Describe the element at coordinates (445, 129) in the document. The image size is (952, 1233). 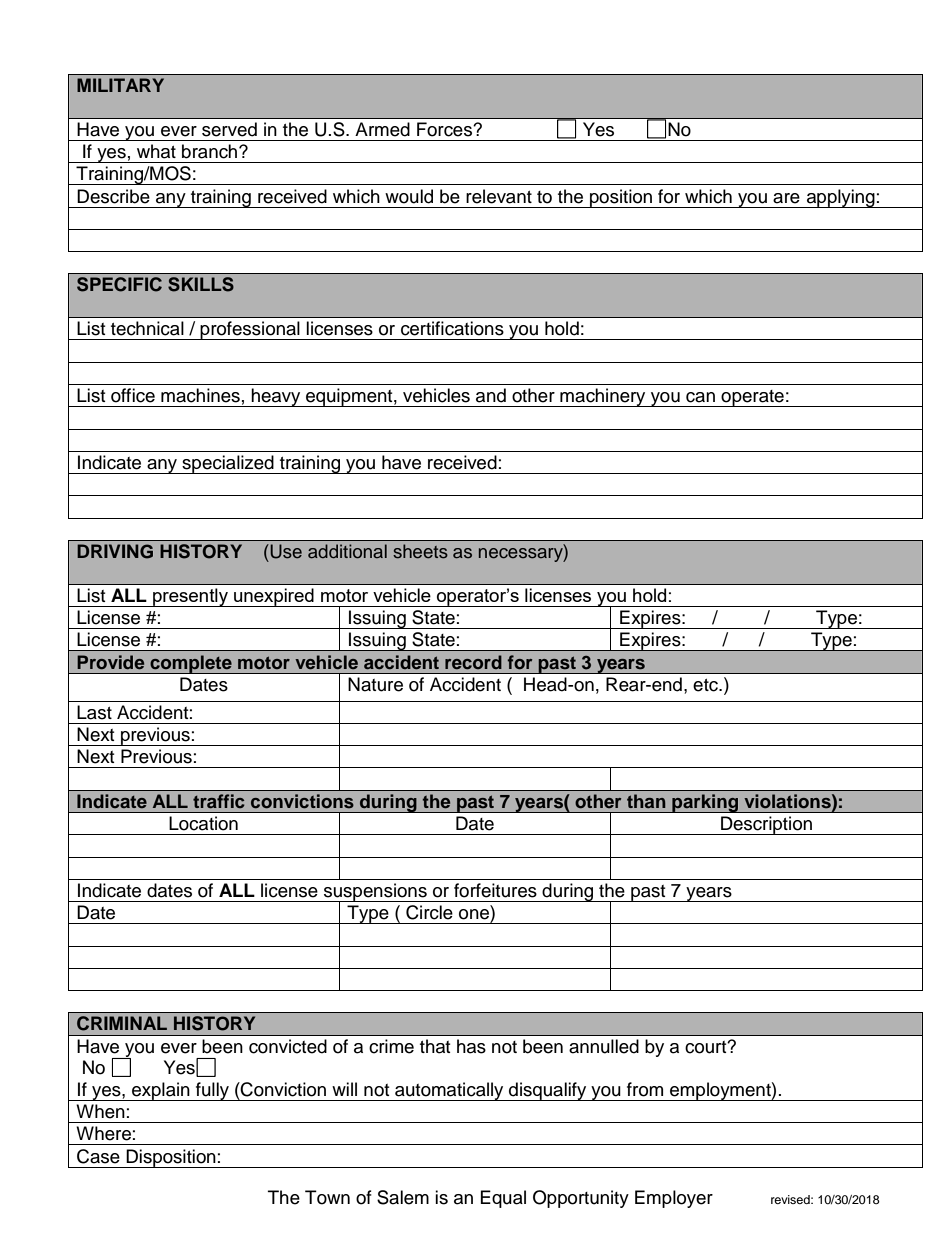
I see `Forces` at that location.
